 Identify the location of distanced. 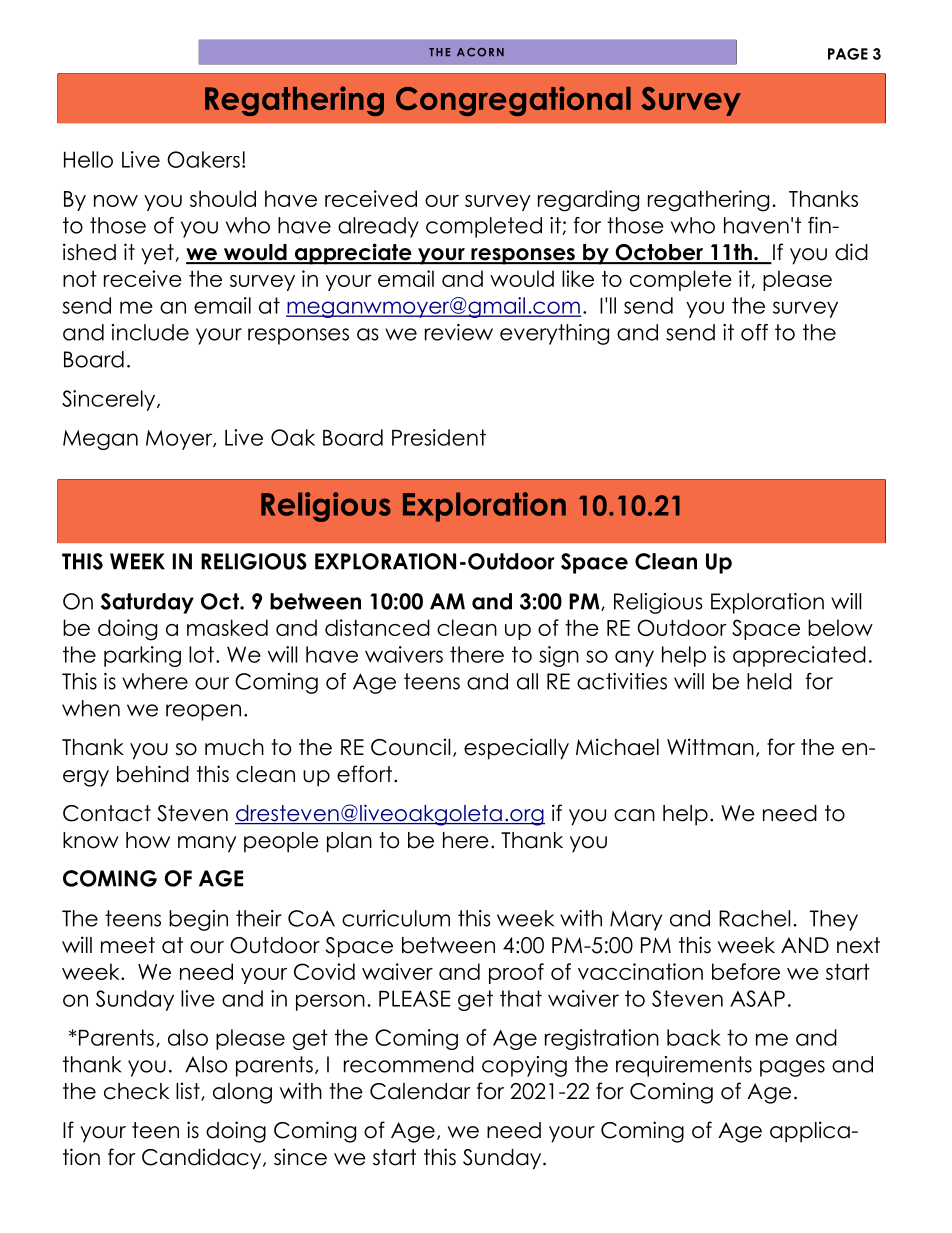
(377, 627).
